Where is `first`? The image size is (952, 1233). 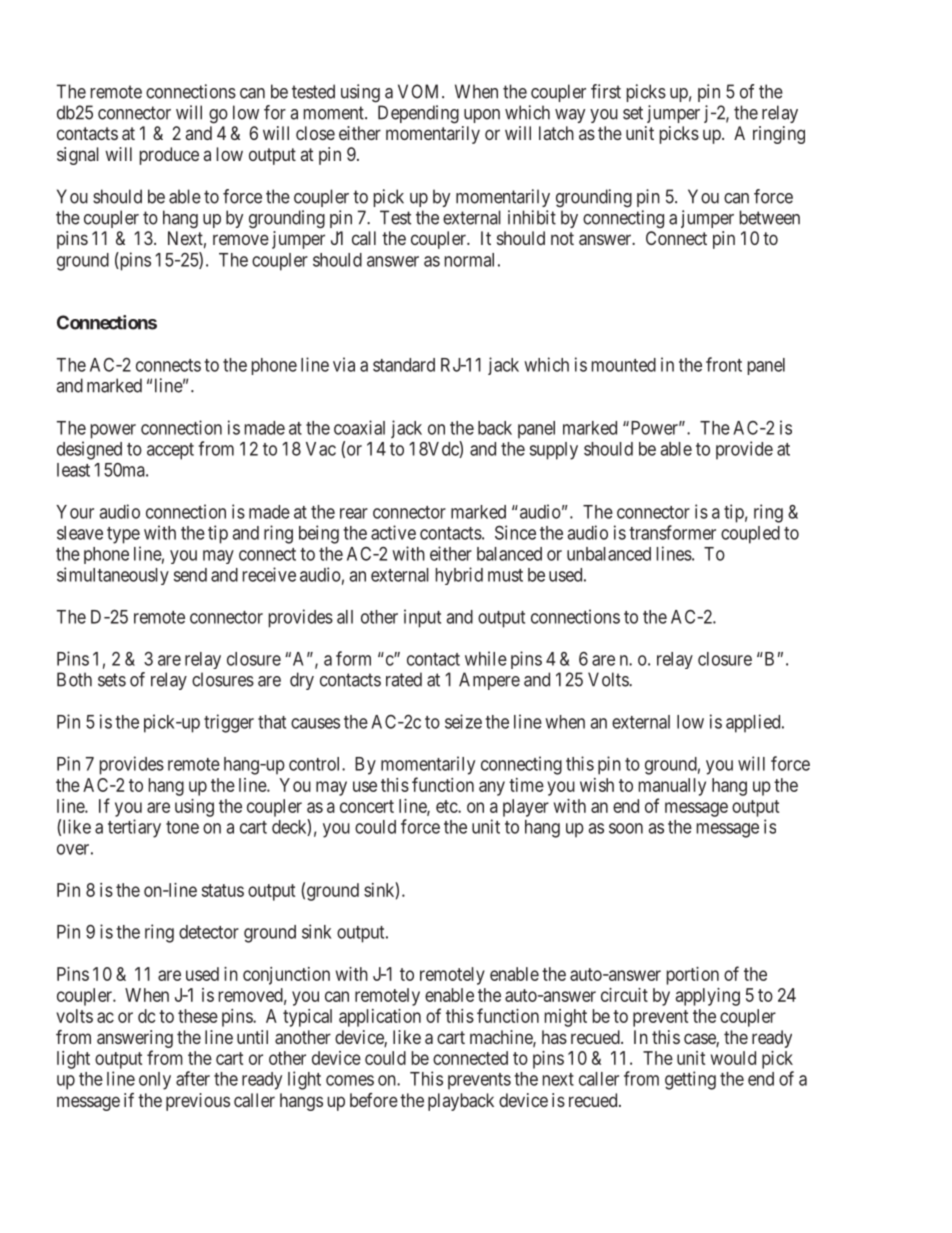 first is located at coordinates (606, 91).
